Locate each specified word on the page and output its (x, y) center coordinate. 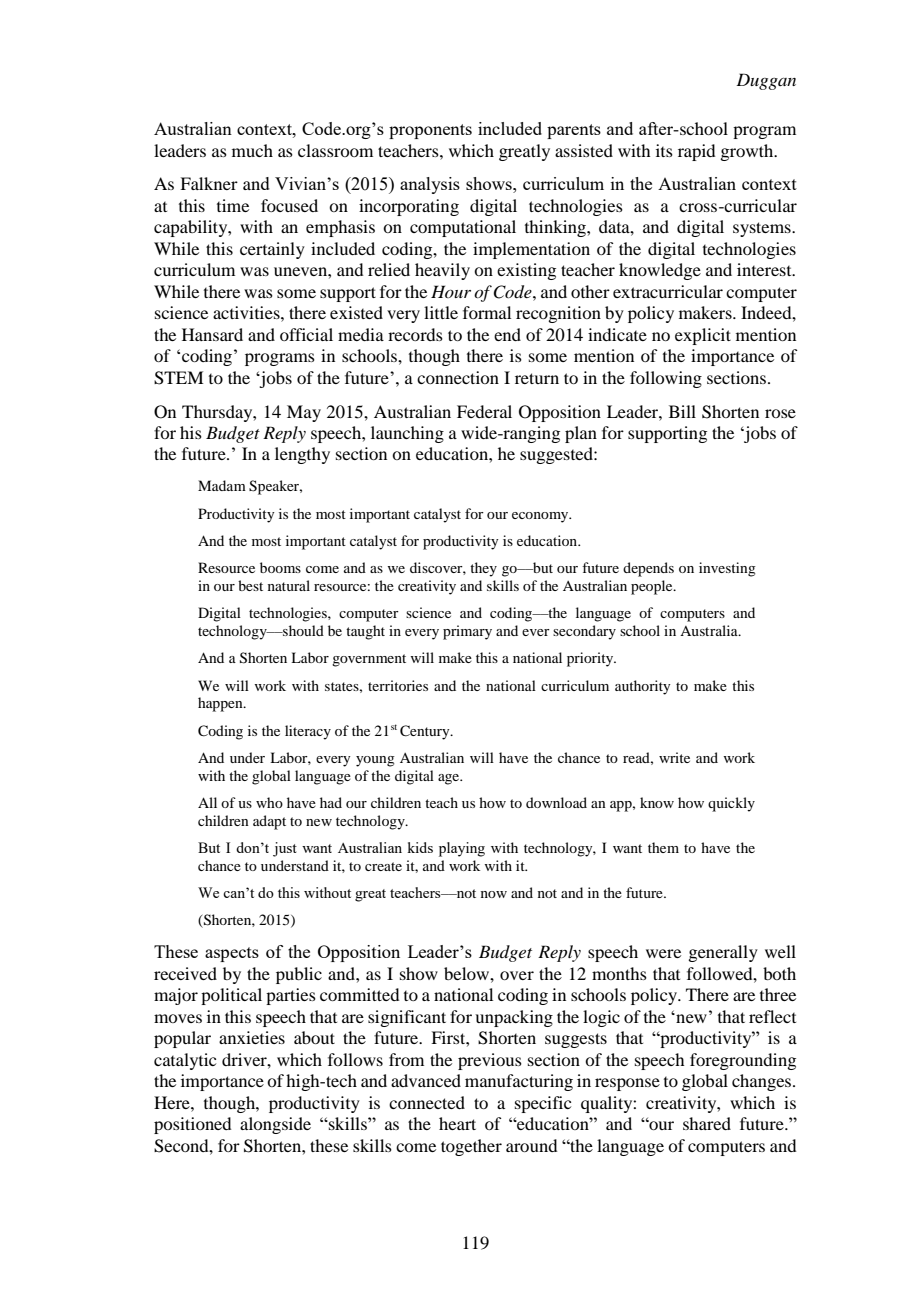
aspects (232, 954)
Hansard (212, 334)
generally (723, 953)
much (252, 150)
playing (462, 849)
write (674, 757)
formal (487, 312)
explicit (703, 336)
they (483, 569)
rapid (696, 152)
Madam (222, 485)
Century (426, 732)
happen (221, 704)
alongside (275, 1125)
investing (727, 569)
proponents (430, 131)
